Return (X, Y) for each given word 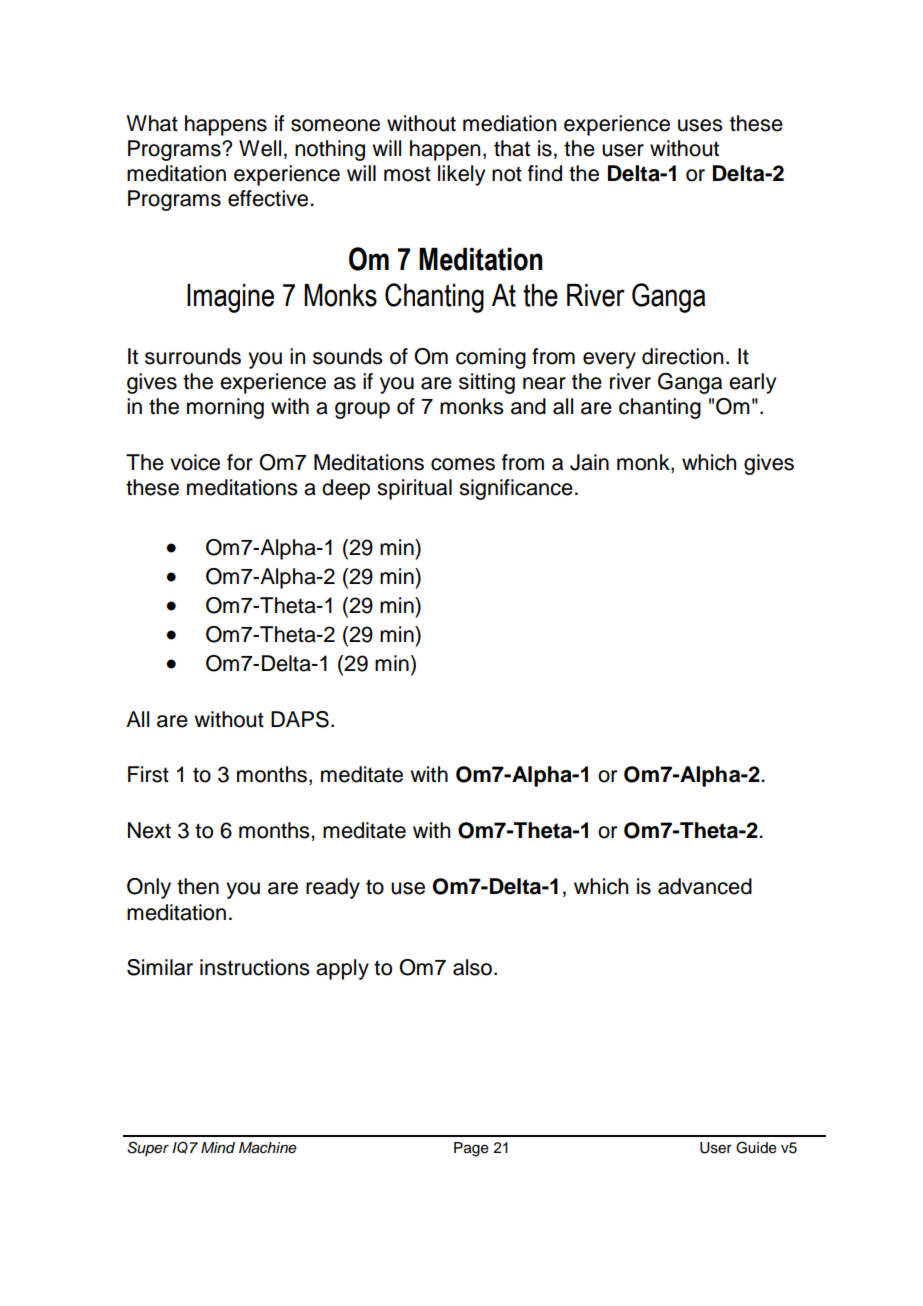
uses (700, 125)
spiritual (414, 489)
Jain (589, 462)
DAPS (300, 719)
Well (260, 148)
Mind (218, 1147)
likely (461, 175)
